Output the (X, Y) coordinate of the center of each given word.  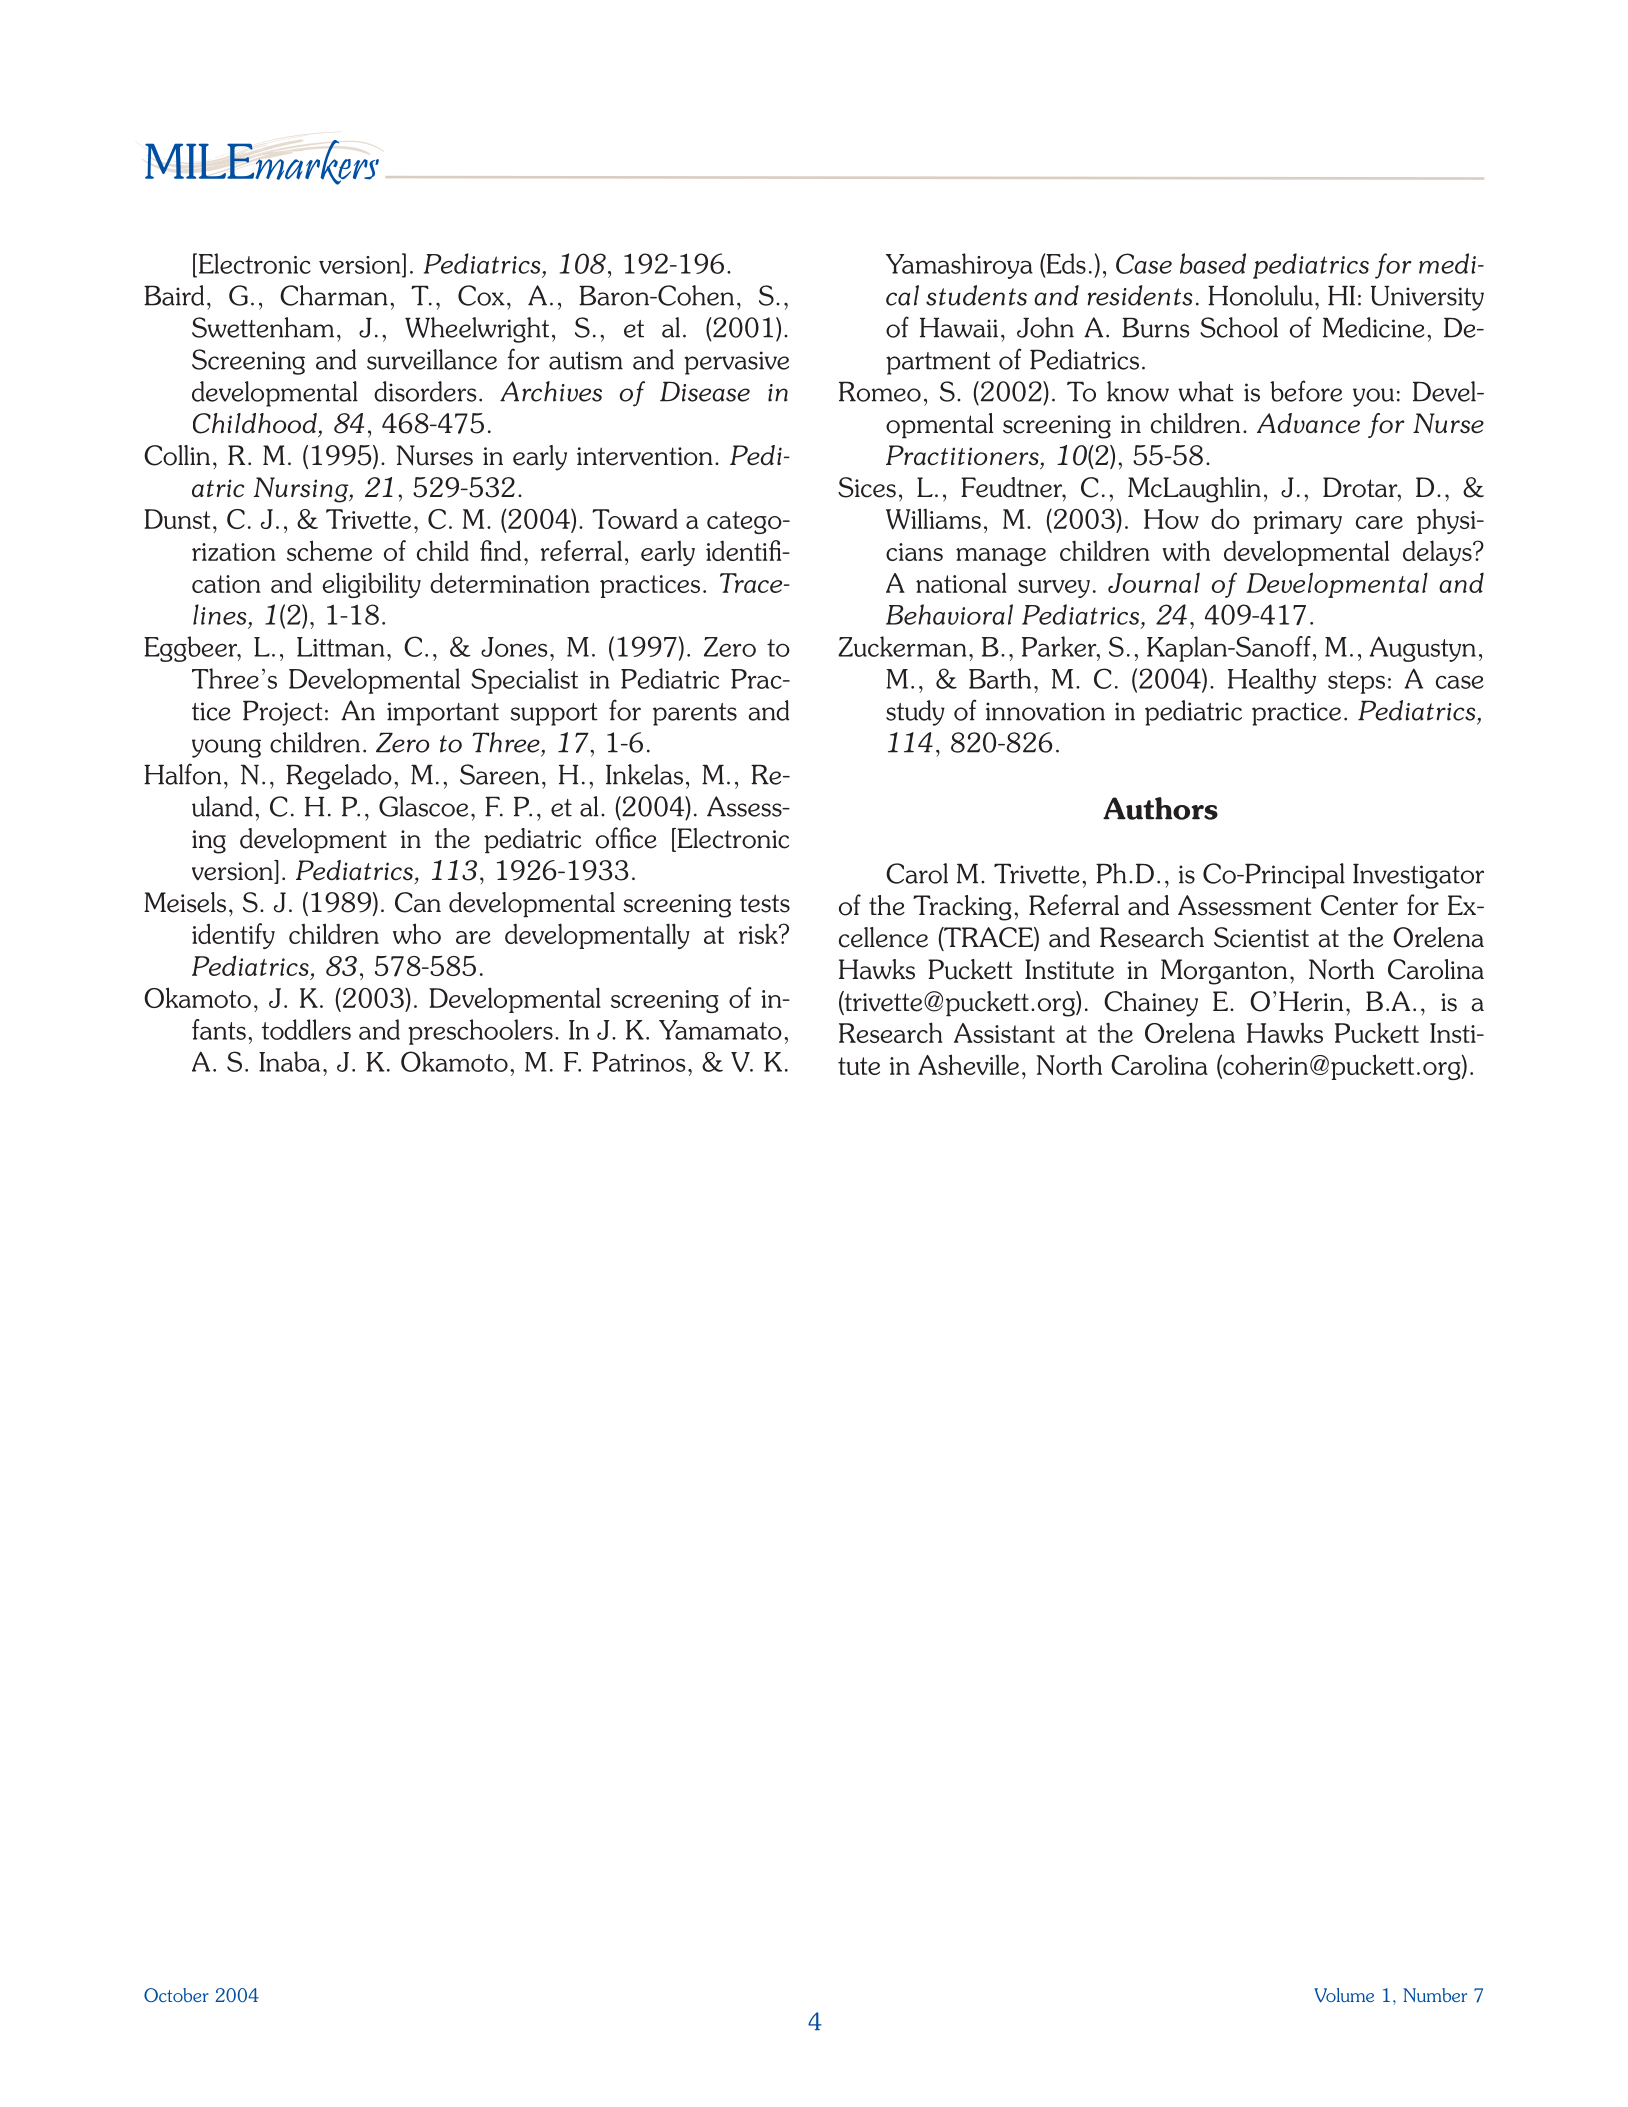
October (176, 1995)
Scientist (1261, 937)
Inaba (289, 1061)
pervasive (736, 363)
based (1213, 263)
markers (316, 162)
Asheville (968, 1064)
